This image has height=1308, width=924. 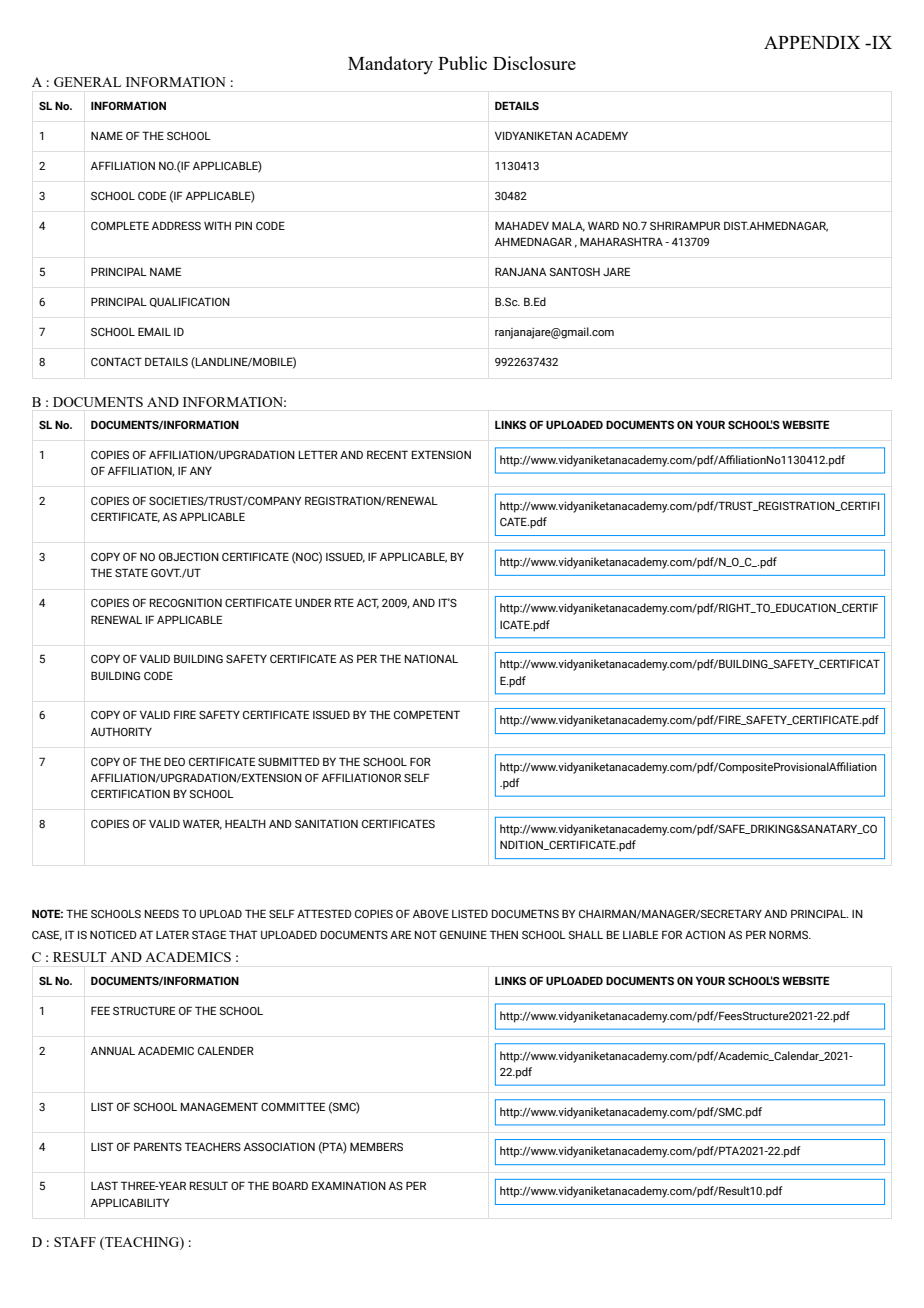 What do you see at coordinates (130, 1202) in the image?
I see `APPLICABILITY` at bounding box center [130, 1202].
